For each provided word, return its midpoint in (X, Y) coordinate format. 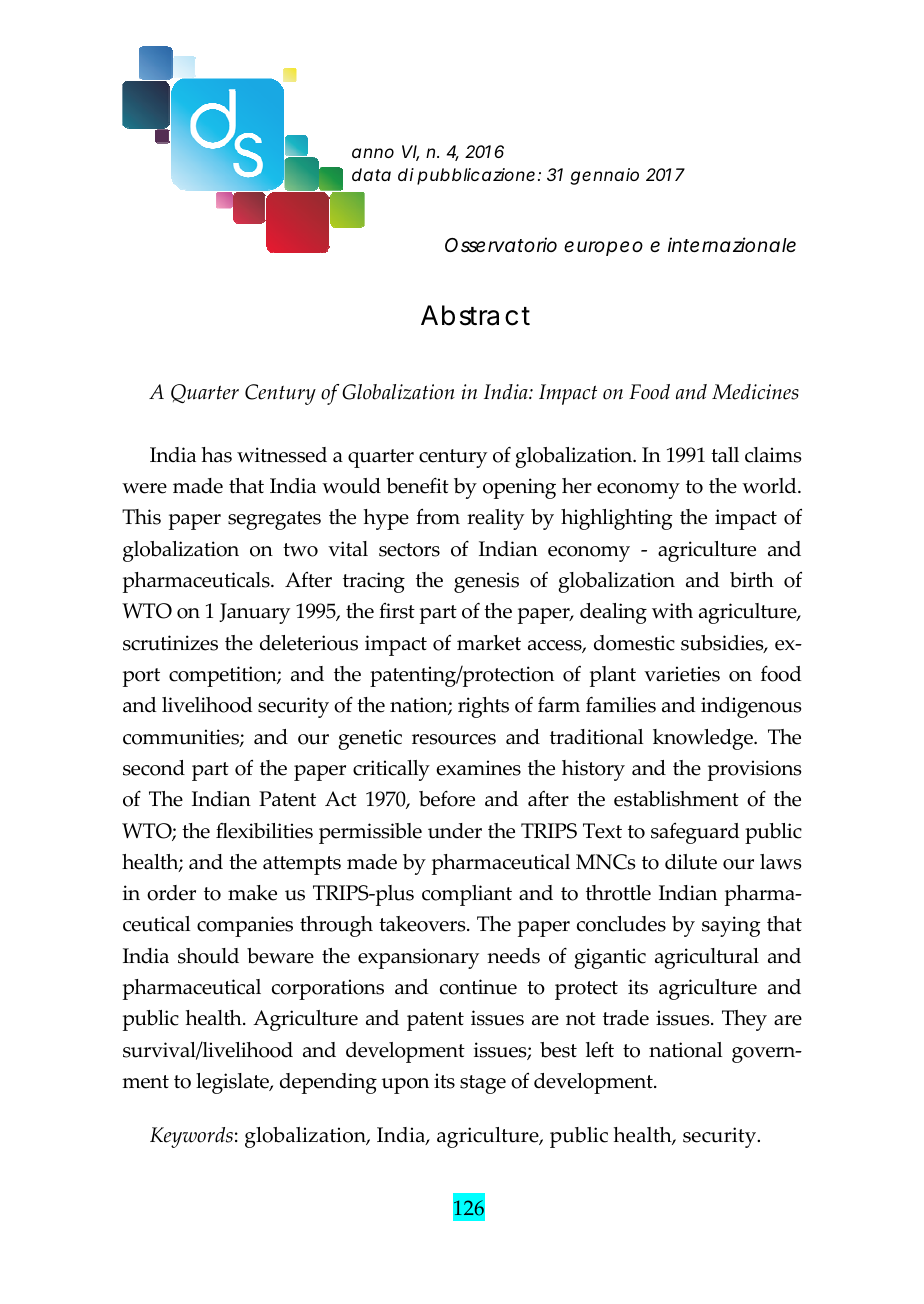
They (744, 1020)
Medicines (755, 392)
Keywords (191, 1137)
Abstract (475, 315)
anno (373, 153)
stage (483, 1084)
